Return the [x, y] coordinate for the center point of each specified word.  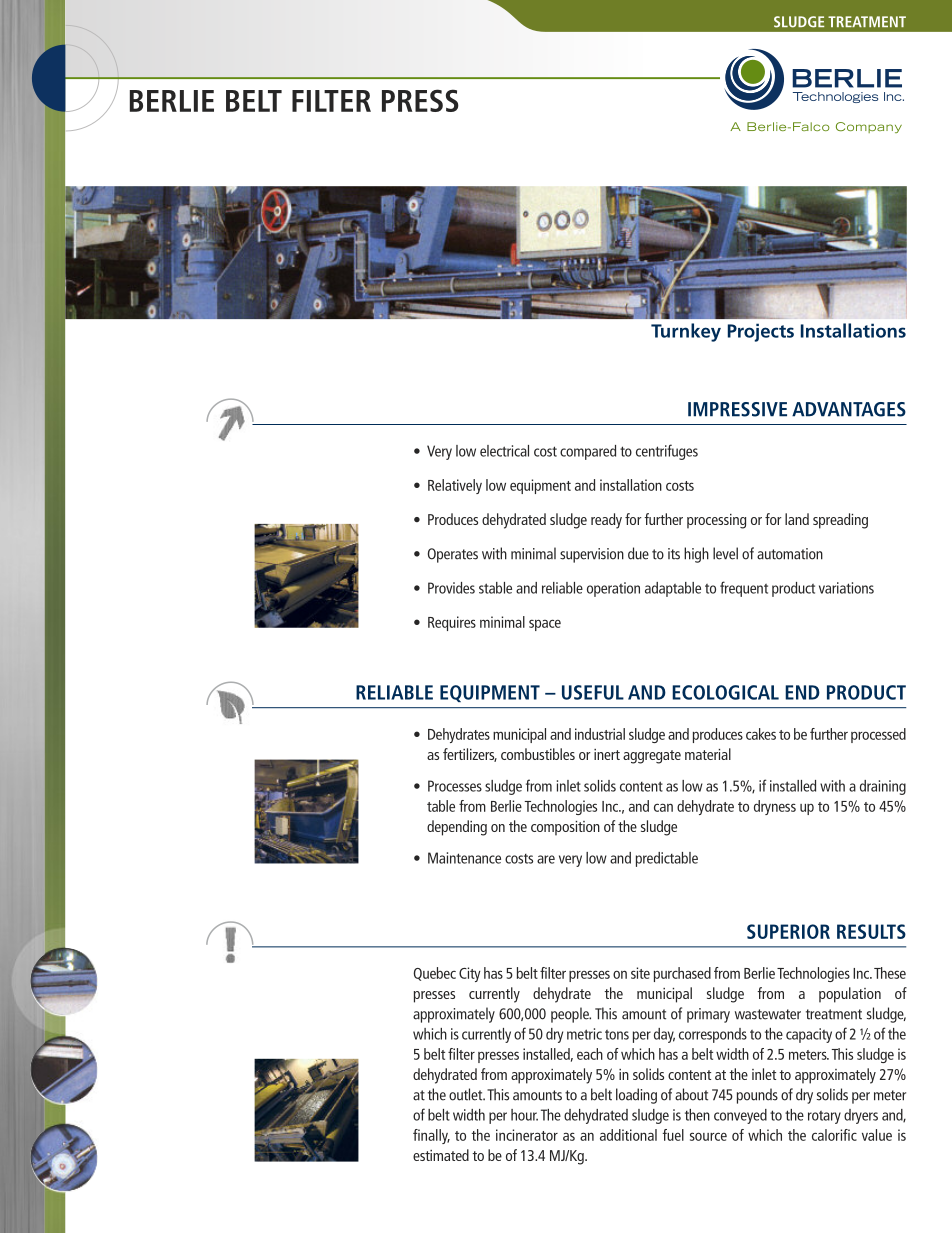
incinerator [527, 1135]
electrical [504, 451]
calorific [834, 1135]
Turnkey [686, 332]
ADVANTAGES [849, 409]
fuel [673, 1135]
